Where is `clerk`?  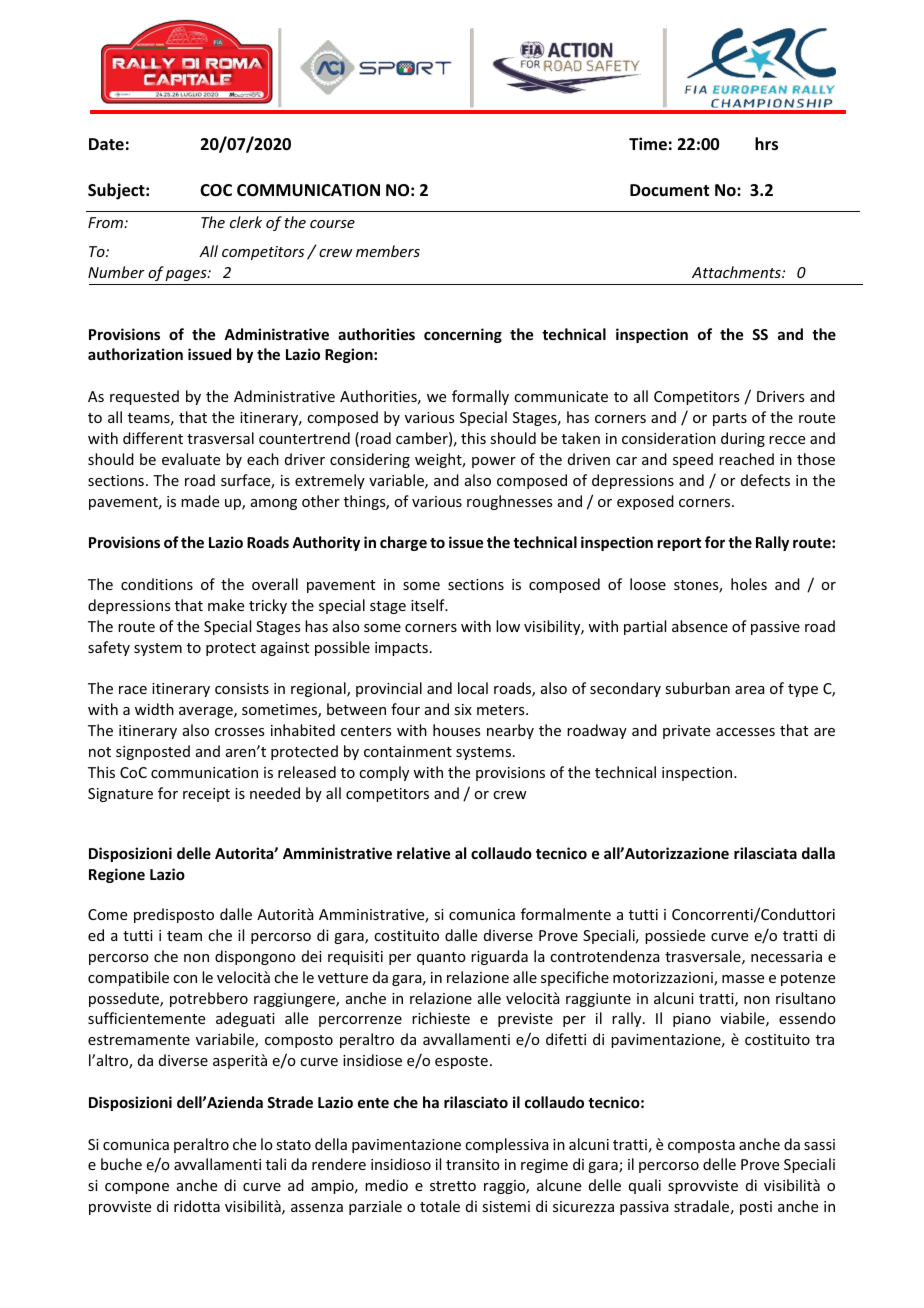
clerk is located at coordinates (246, 222).
